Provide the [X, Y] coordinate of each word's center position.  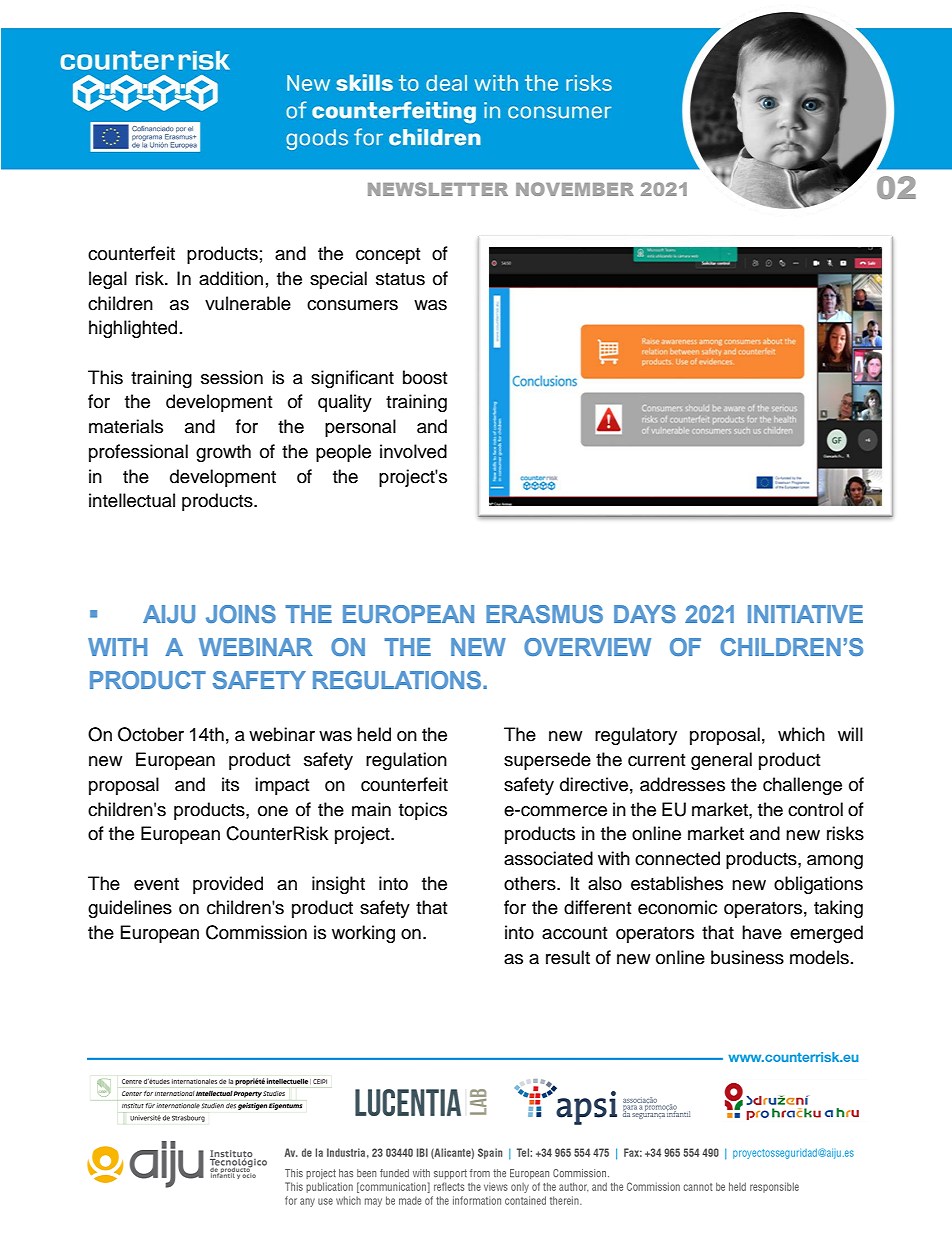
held [374, 734]
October [151, 734]
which [801, 734]
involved [413, 451]
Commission [256, 932]
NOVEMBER [575, 189]
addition [231, 278]
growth [223, 453]
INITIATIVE [805, 614]
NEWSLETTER [438, 189]
